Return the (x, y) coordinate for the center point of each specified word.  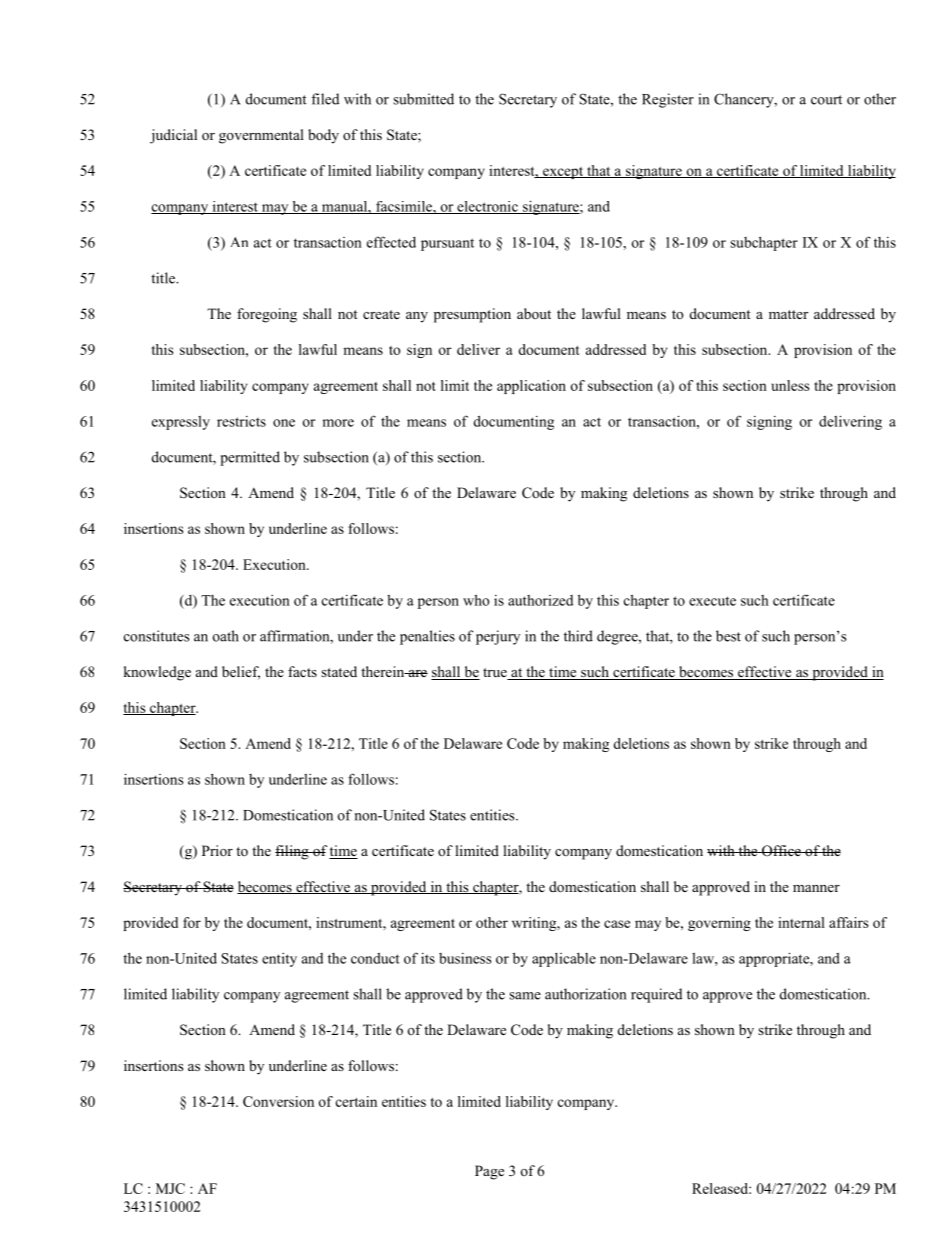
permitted (250, 458)
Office (781, 851)
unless (790, 385)
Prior (217, 850)
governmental (261, 136)
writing (535, 924)
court (826, 100)
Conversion (278, 1101)
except (563, 173)
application (531, 387)
